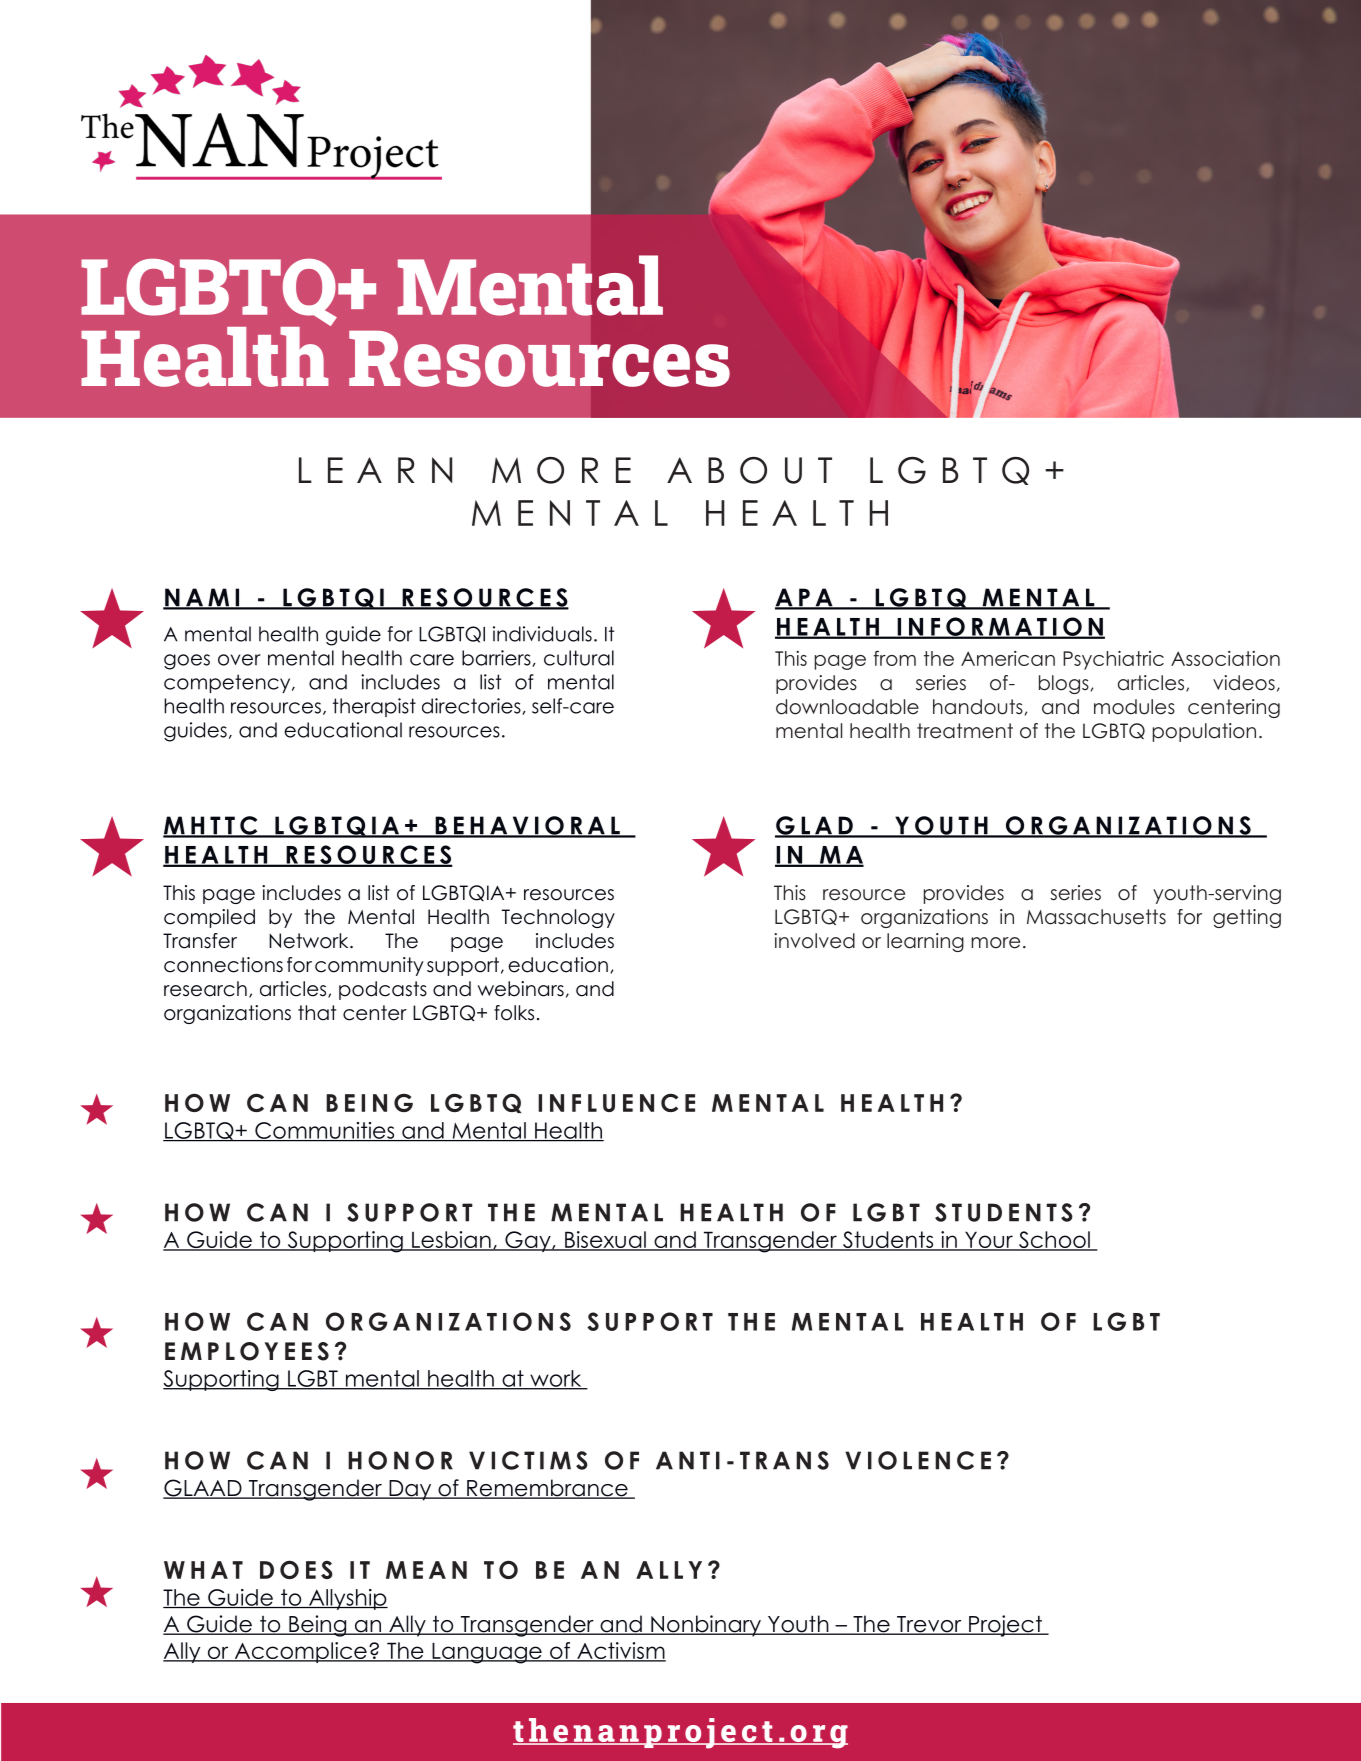 The height and width of the document is (1761, 1361). What do you see at coordinates (300, 1652) in the document?
I see `Accomplice` at bounding box center [300, 1652].
